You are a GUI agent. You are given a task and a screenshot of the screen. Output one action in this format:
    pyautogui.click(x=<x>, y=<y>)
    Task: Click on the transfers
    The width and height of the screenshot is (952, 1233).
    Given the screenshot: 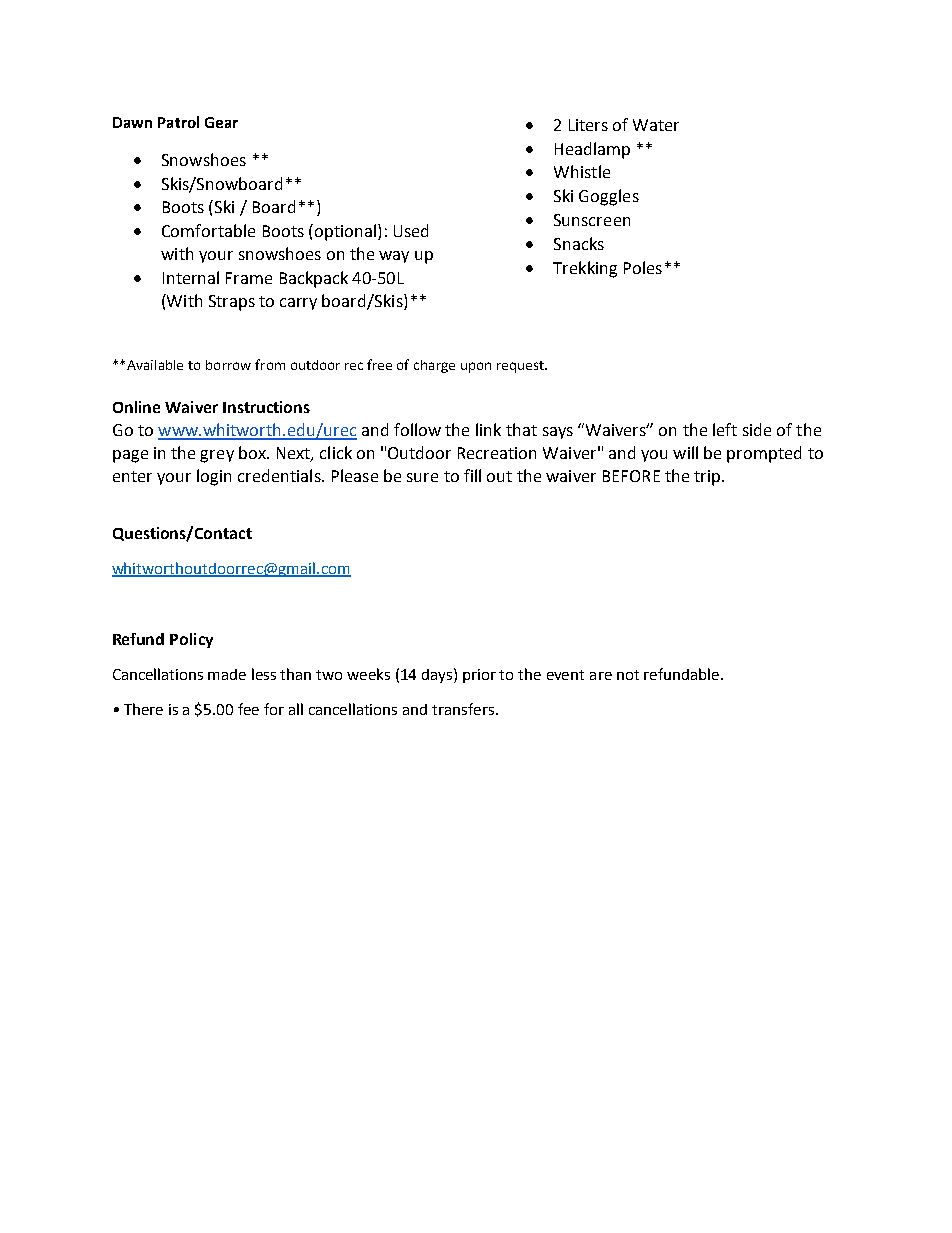 What is the action you would take?
    pyautogui.click(x=463, y=709)
